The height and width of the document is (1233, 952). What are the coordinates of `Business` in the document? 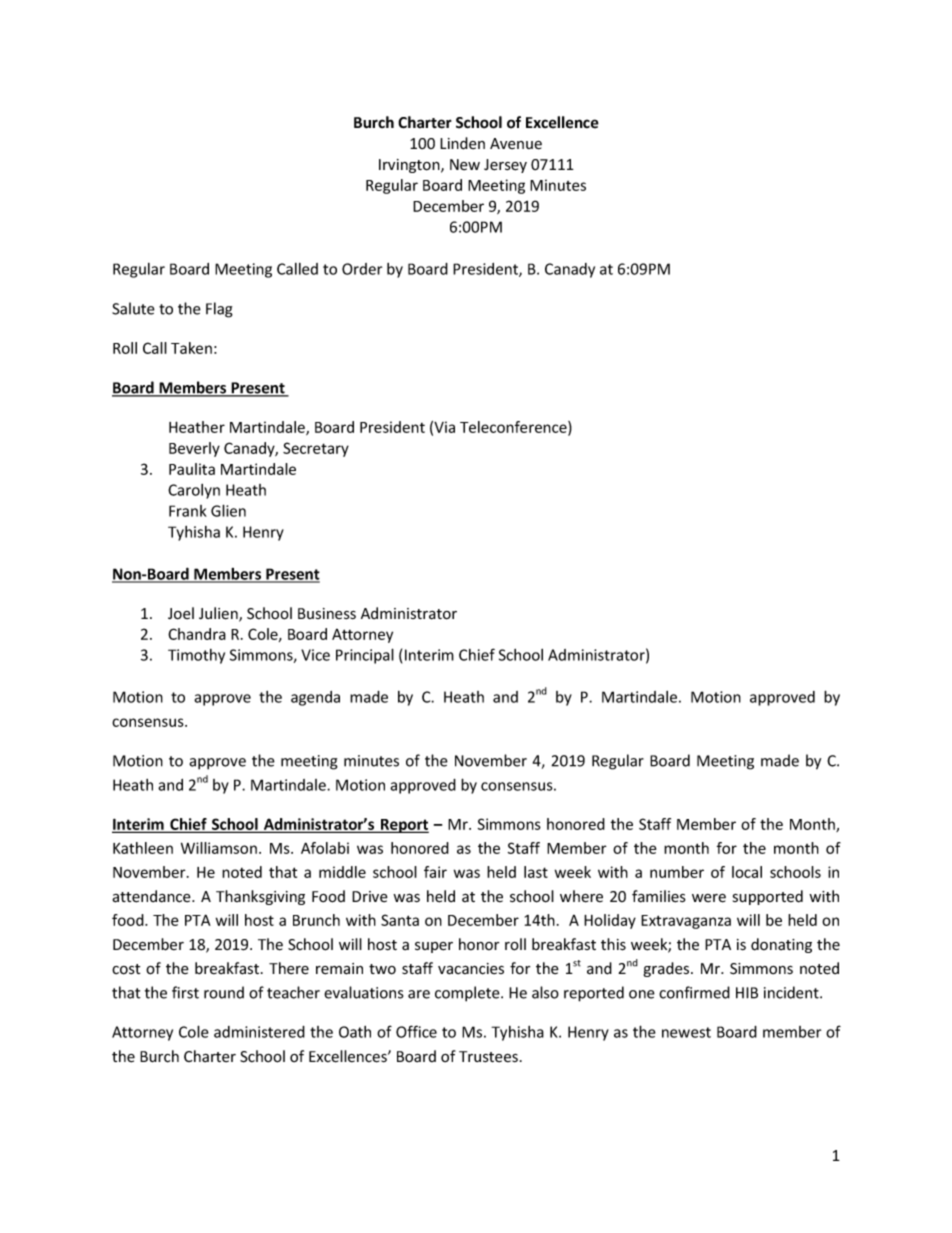 It's located at (327, 613).
